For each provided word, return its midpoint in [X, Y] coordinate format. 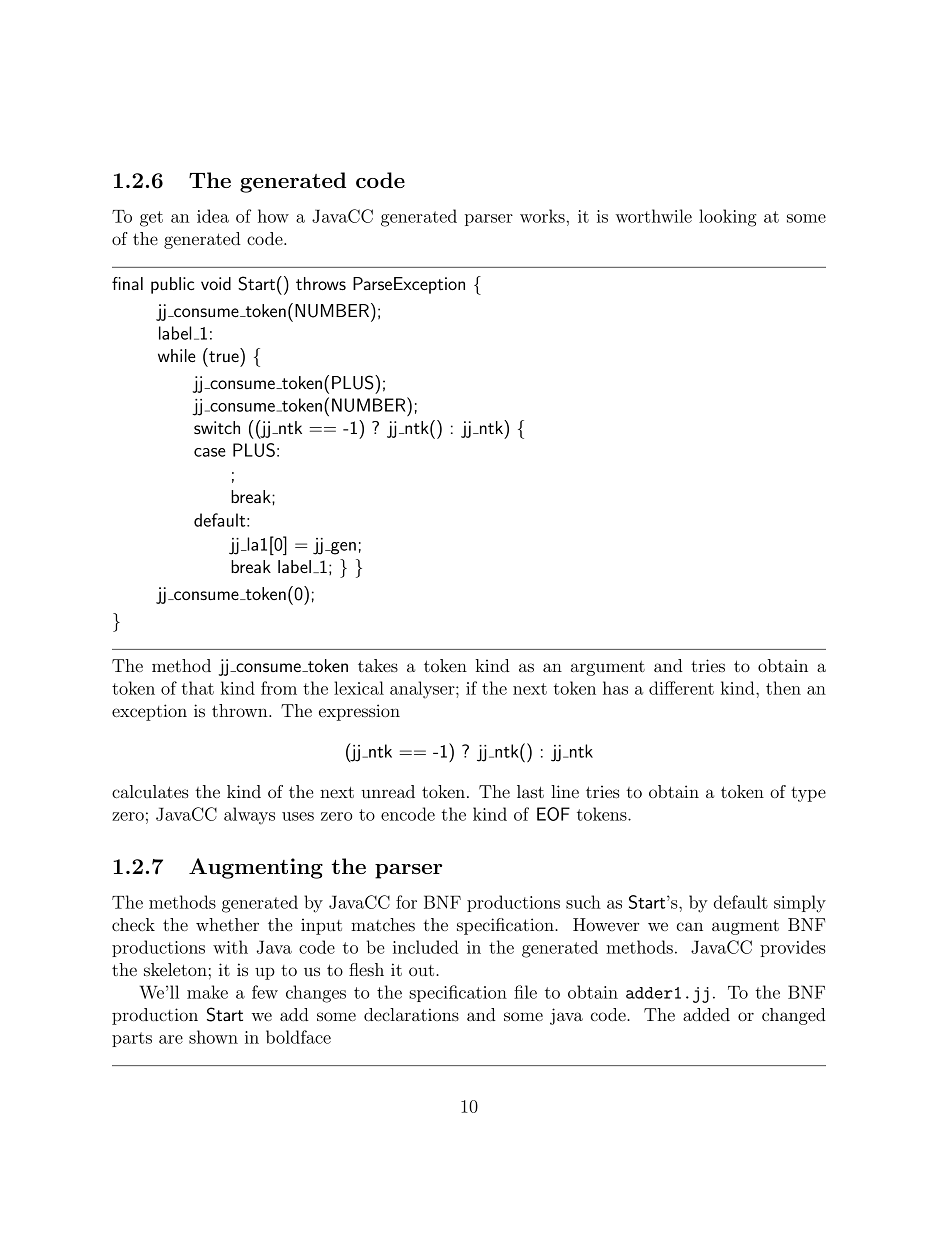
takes [378, 665]
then [783, 688]
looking [727, 218]
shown [213, 1037]
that [197, 688]
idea [213, 216]
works [542, 216]
